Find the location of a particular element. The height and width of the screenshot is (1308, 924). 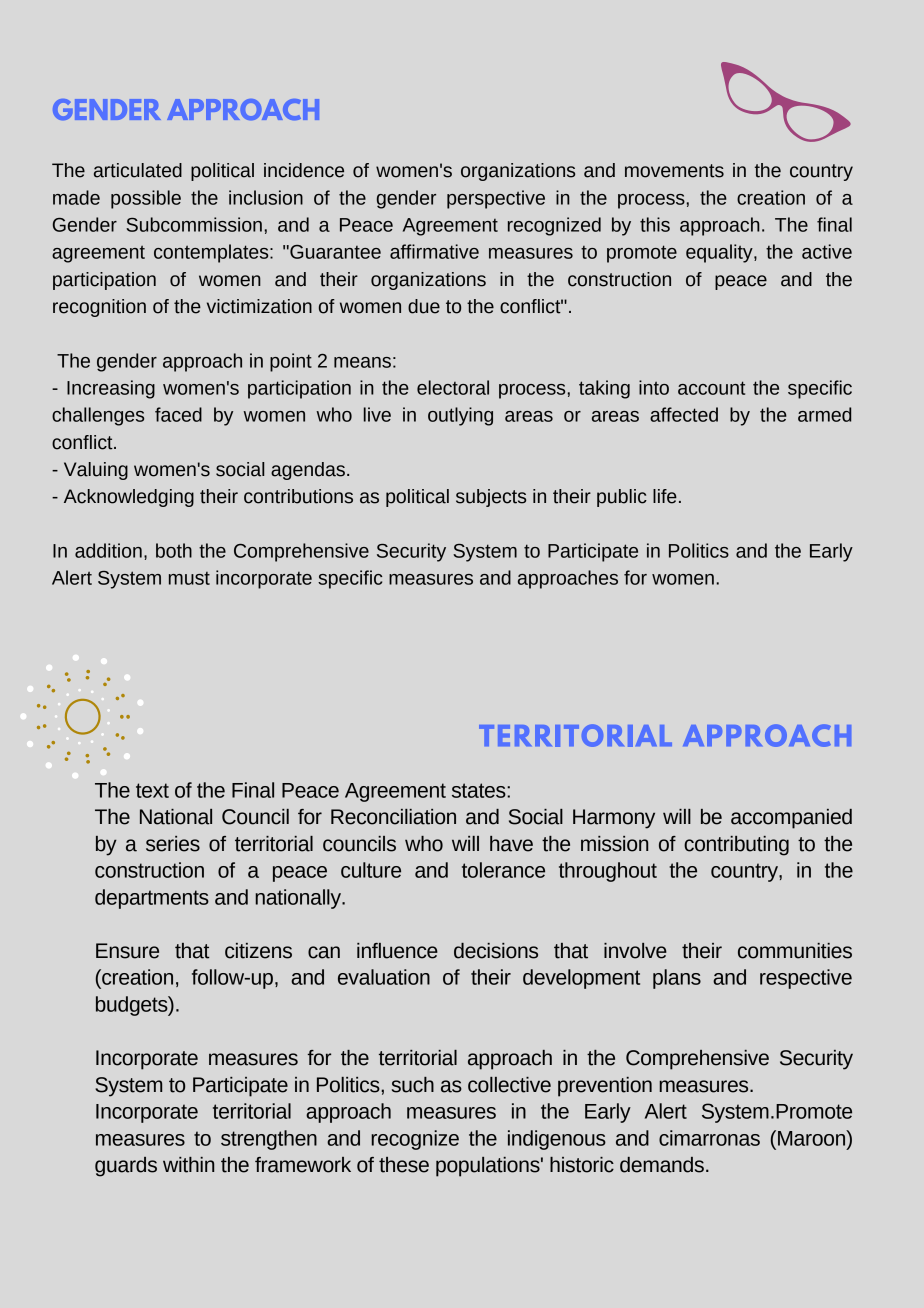

series is located at coordinates (173, 844).
